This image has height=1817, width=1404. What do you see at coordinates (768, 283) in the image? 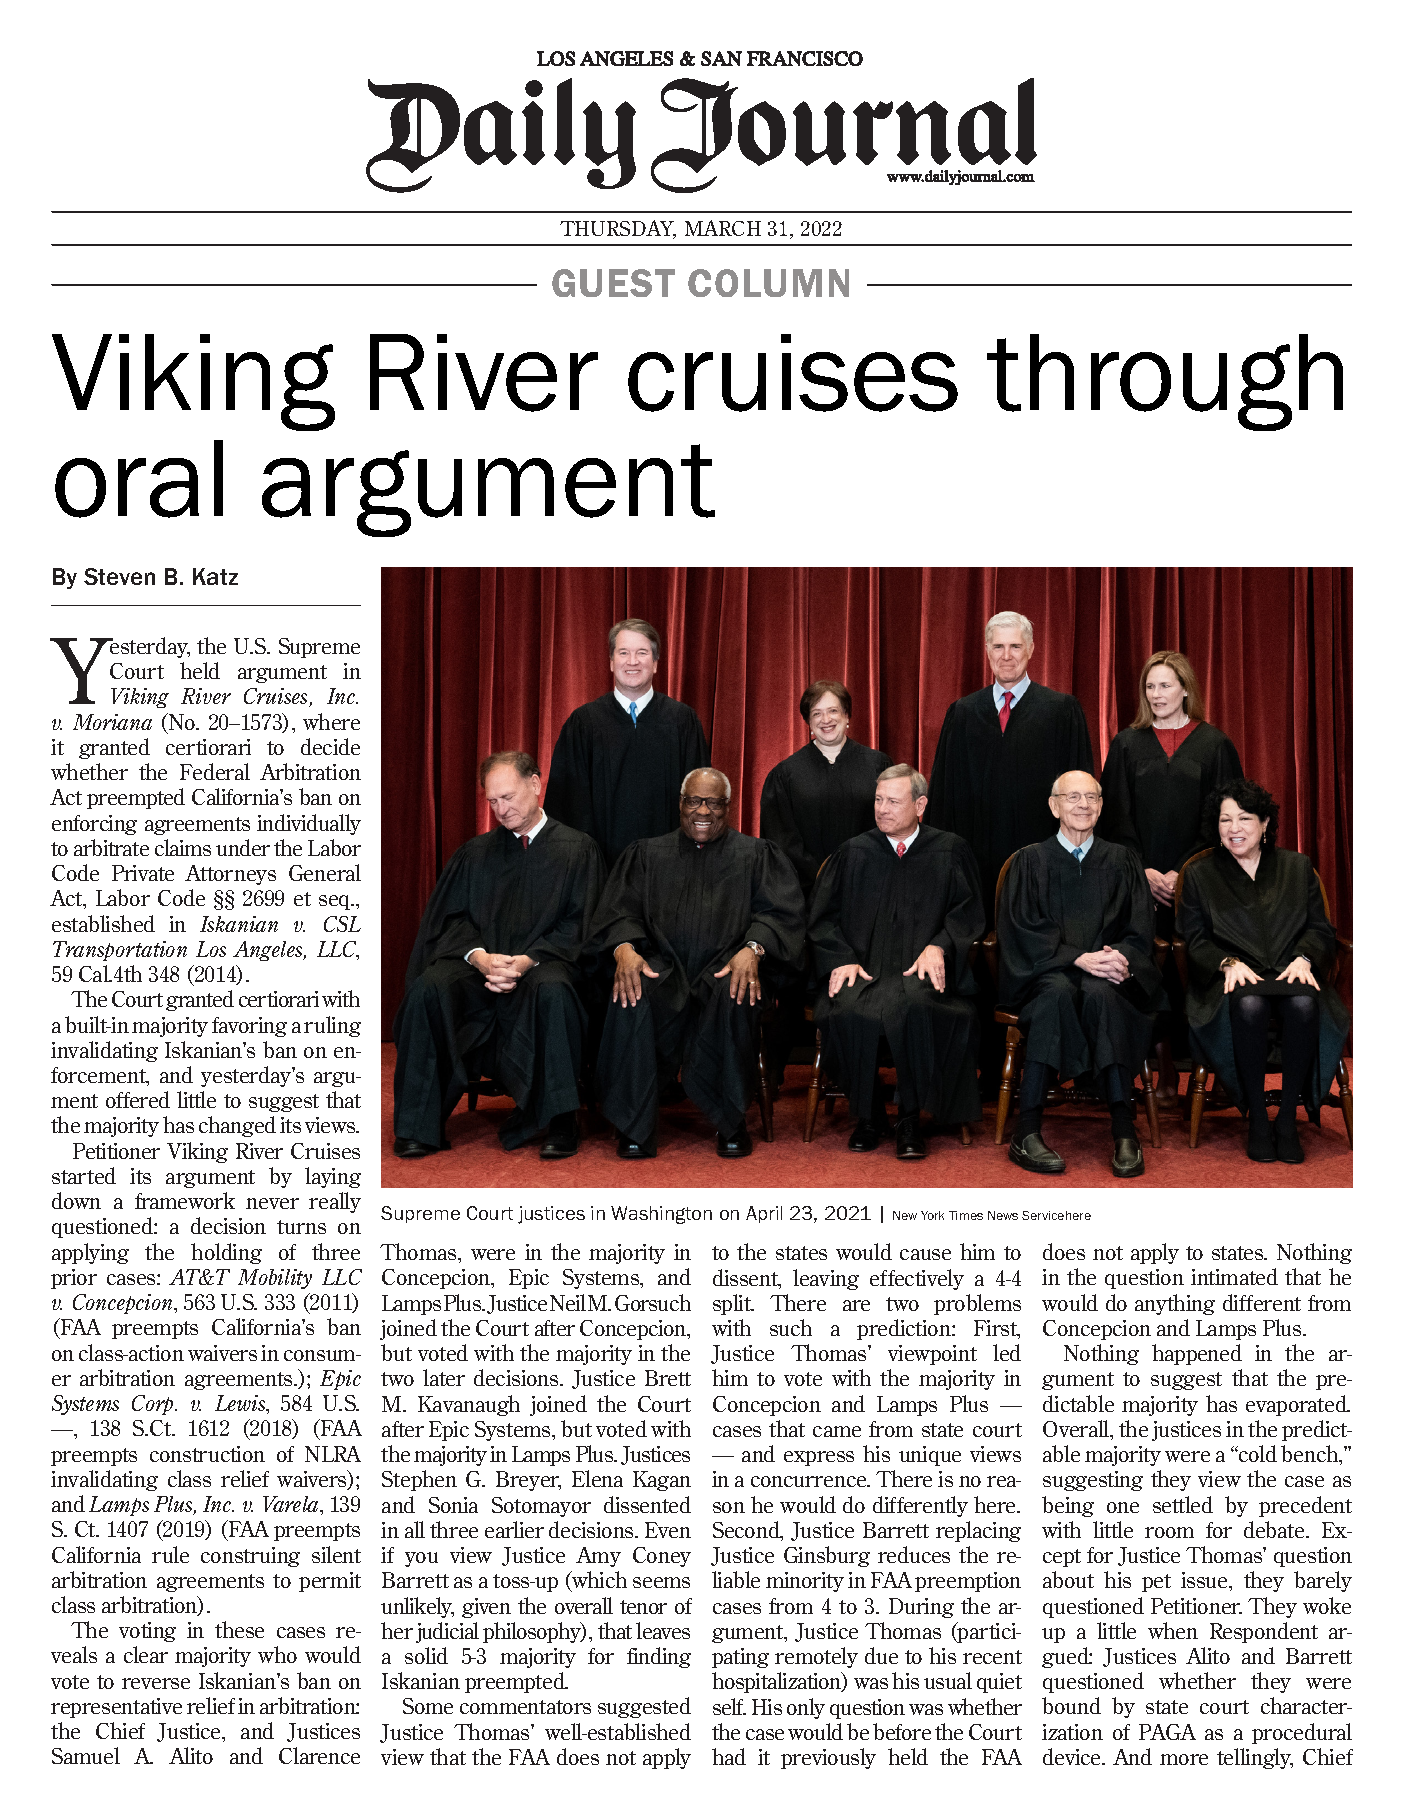
I see `COLUMN` at bounding box center [768, 283].
